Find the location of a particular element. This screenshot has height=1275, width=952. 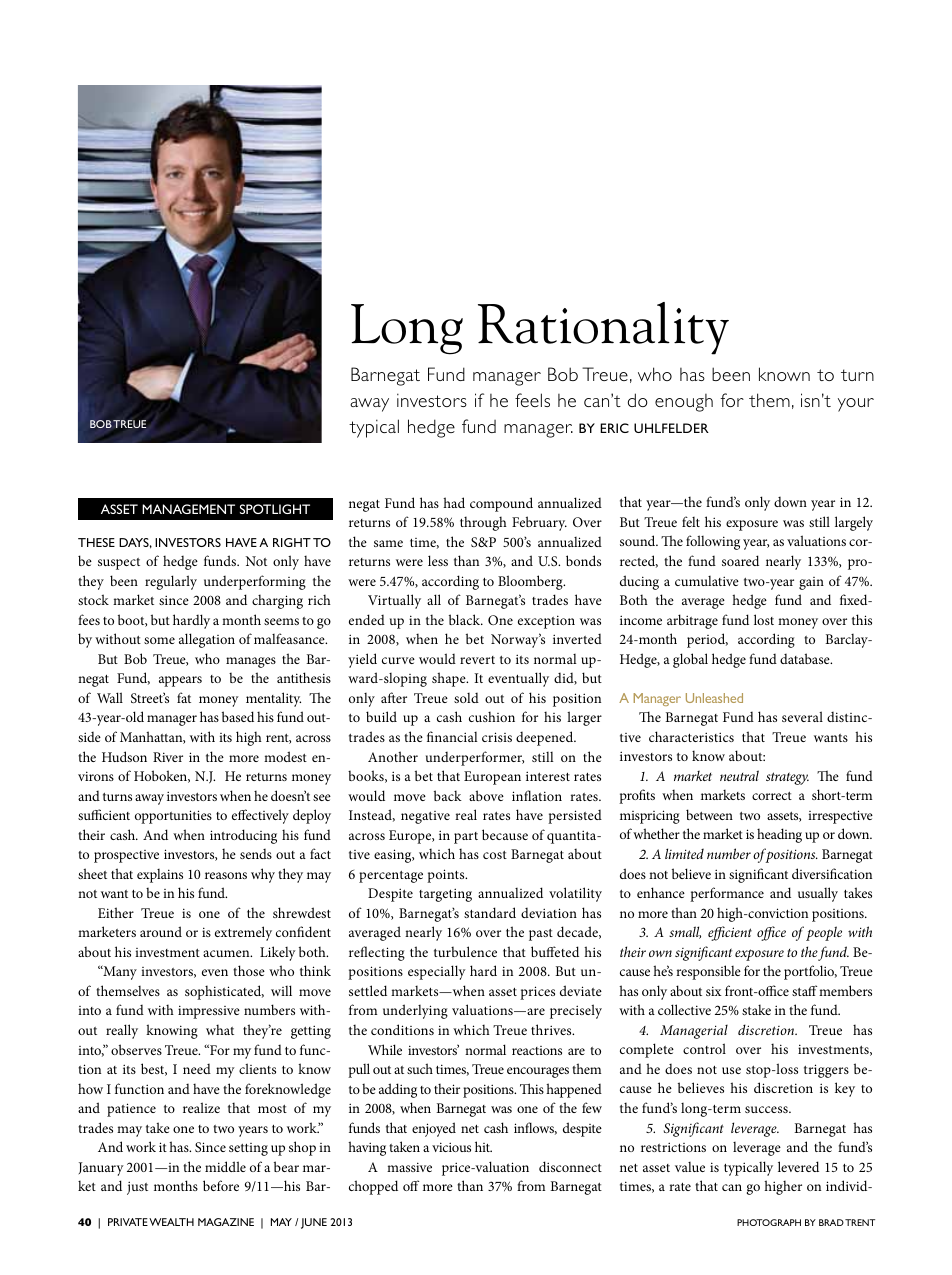

wealth is located at coordinates (171, 1222).
